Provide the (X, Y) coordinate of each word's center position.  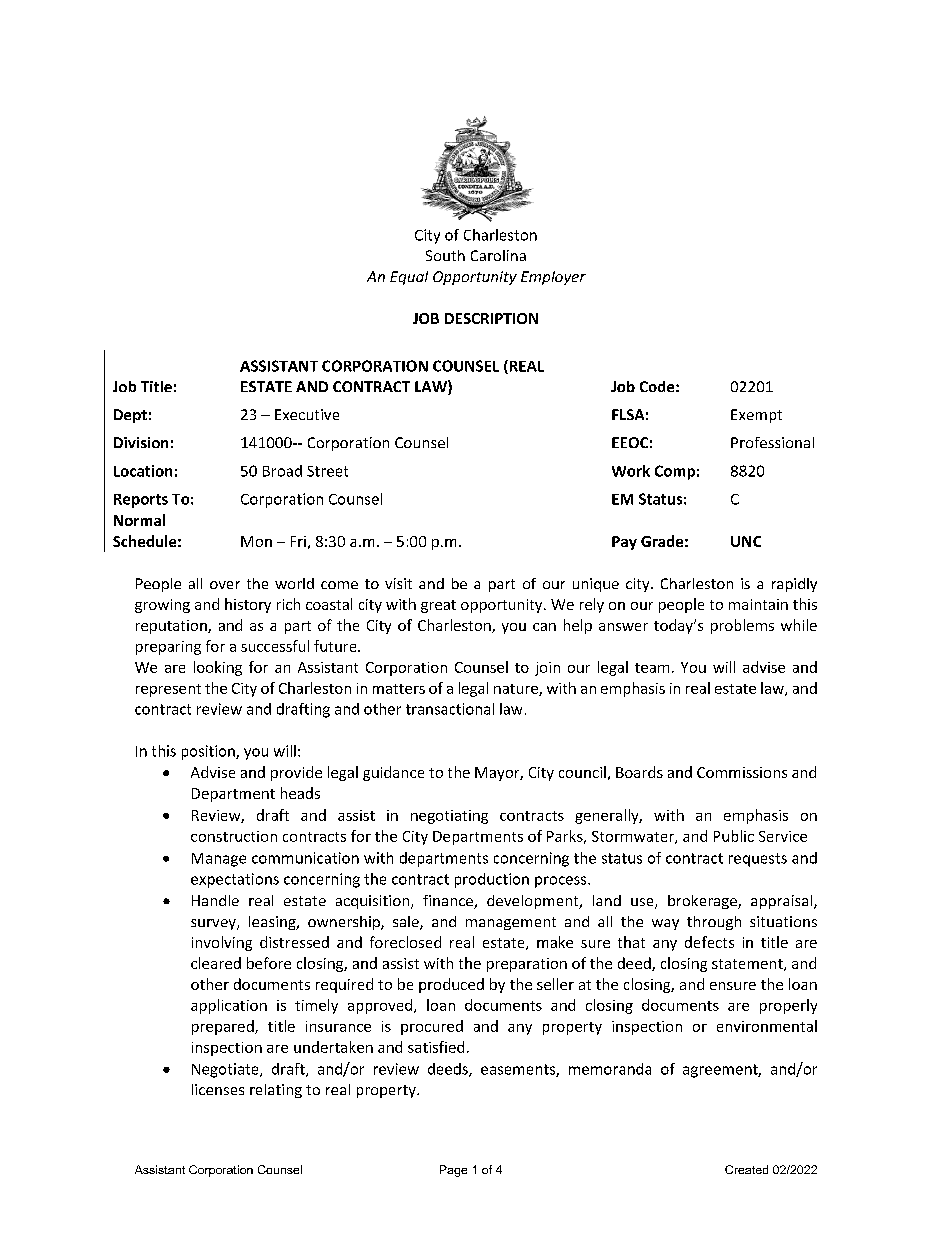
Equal (409, 278)
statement (748, 965)
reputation (172, 627)
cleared (216, 963)
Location (143, 471)
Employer (553, 278)
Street (327, 471)
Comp (675, 472)
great (438, 606)
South (445, 255)
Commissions (742, 772)
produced (451, 985)
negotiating (449, 817)
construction (234, 836)
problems (742, 626)
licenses (218, 1089)
